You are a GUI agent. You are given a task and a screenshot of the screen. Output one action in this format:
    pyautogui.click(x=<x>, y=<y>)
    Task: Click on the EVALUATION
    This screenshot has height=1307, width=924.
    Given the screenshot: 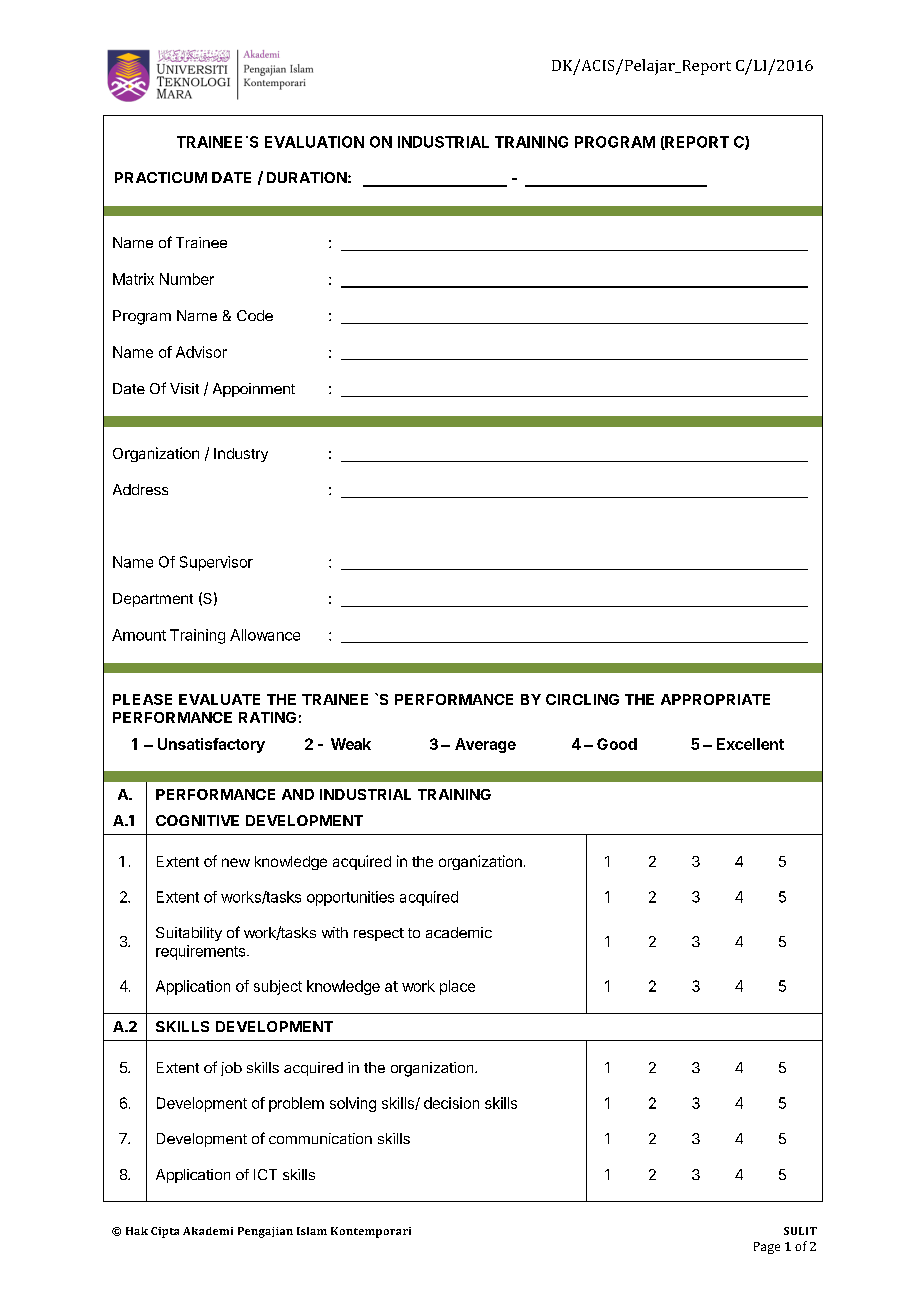 What is the action you would take?
    pyautogui.click(x=314, y=142)
